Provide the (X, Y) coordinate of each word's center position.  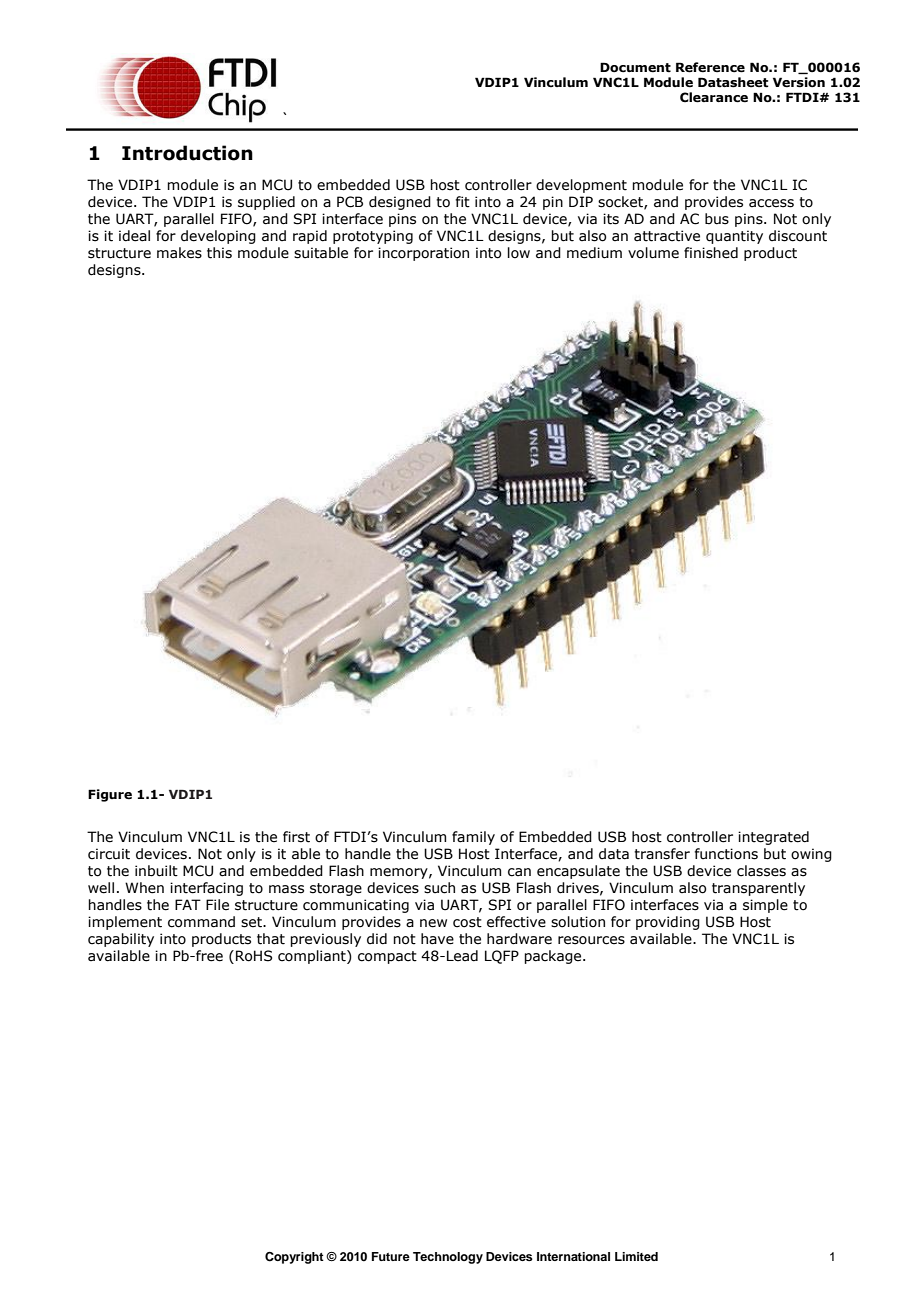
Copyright (294, 1258)
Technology (448, 1258)
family (473, 838)
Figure (110, 795)
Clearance (714, 97)
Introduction (187, 153)
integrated (773, 838)
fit (463, 202)
